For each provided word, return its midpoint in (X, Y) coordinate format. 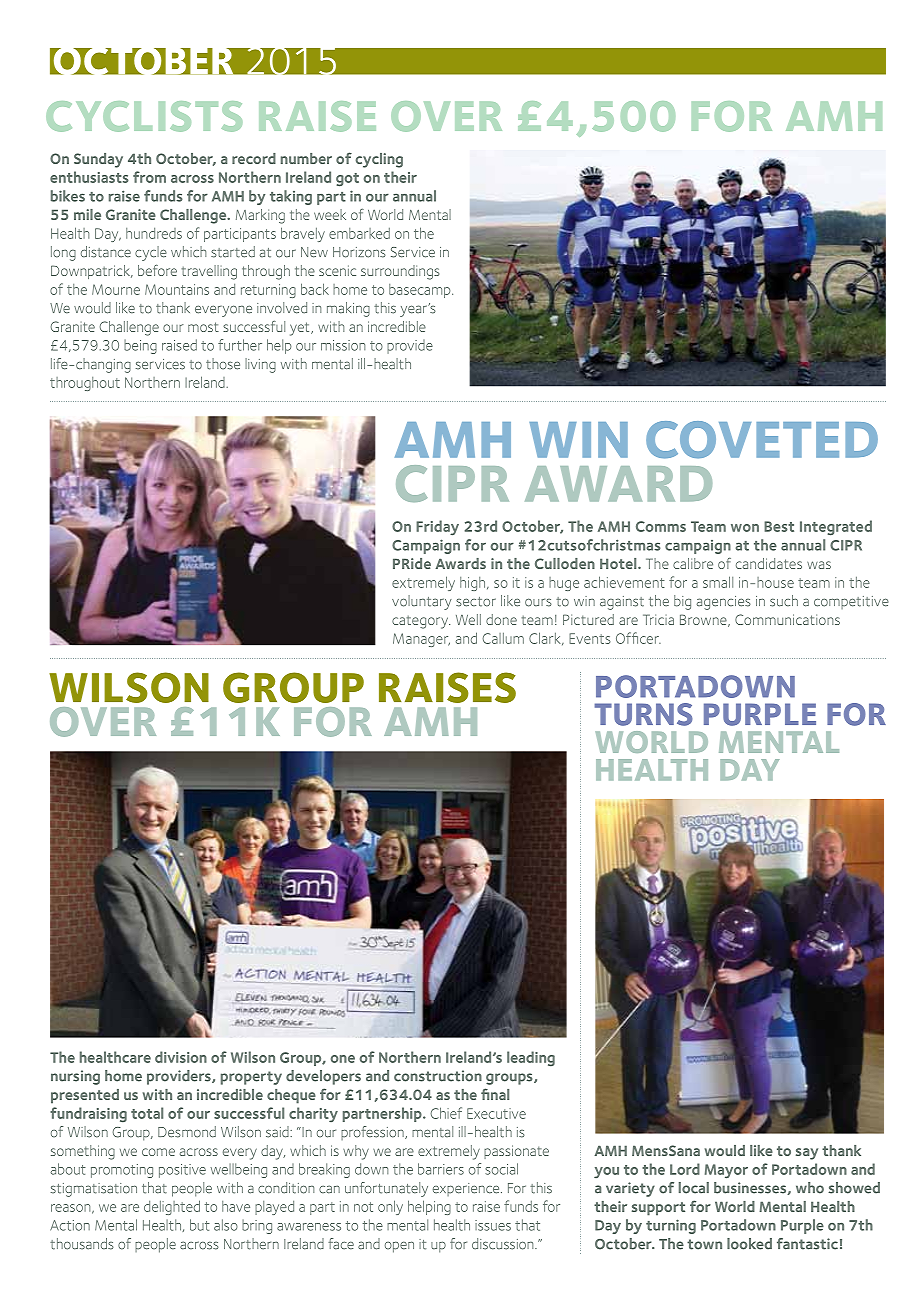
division (181, 1057)
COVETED (762, 440)
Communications (787, 619)
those (223, 364)
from (149, 177)
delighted (172, 1207)
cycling (379, 160)
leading (531, 1058)
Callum (503, 638)
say (807, 1154)
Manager (421, 640)
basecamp (421, 291)
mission (343, 345)
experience (467, 1189)
